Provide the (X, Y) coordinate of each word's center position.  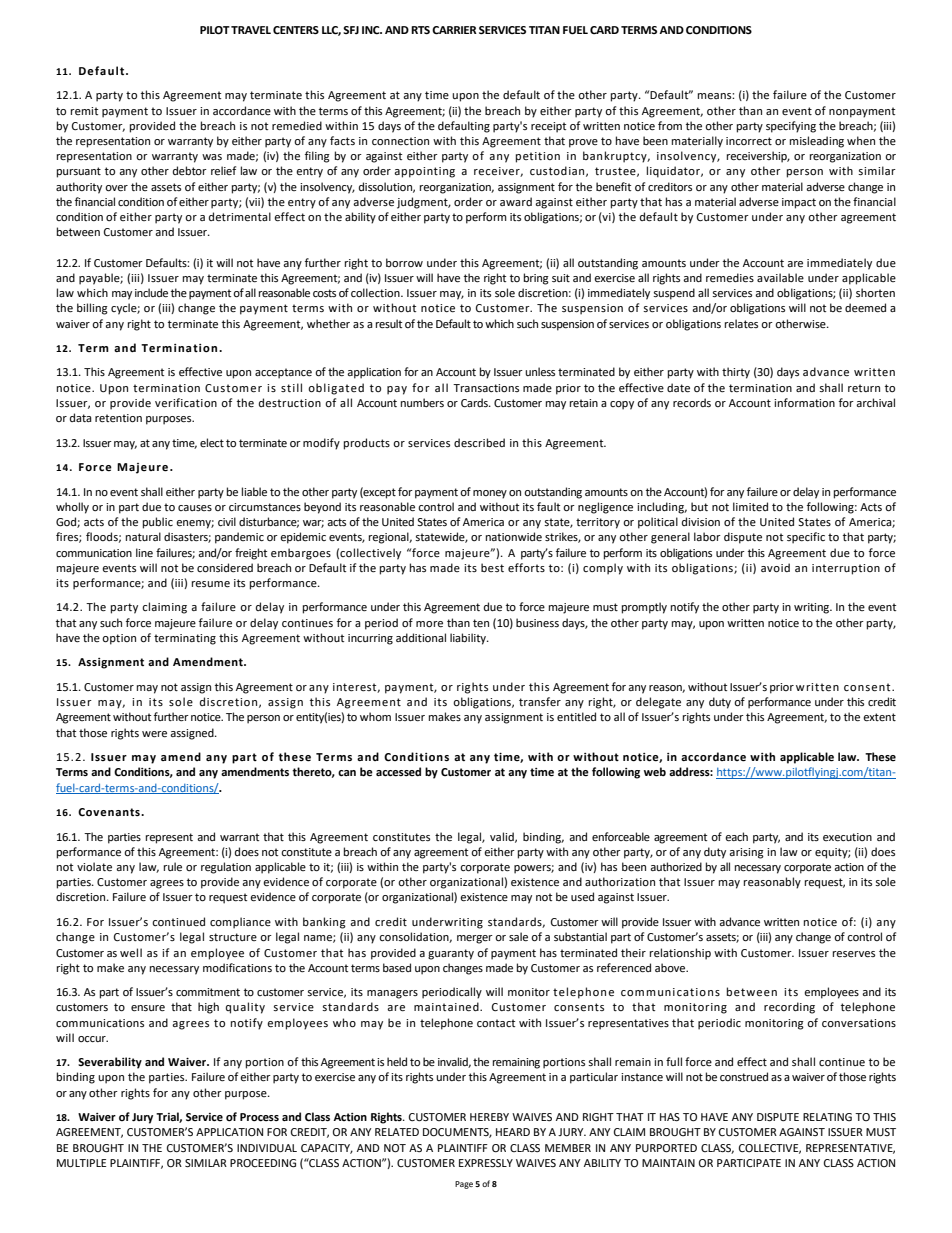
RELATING (827, 1117)
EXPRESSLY (486, 1163)
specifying (791, 127)
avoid (775, 568)
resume (211, 584)
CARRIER (454, 30)
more (429, 624)
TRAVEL (251, 30)
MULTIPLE (81, 1163)
